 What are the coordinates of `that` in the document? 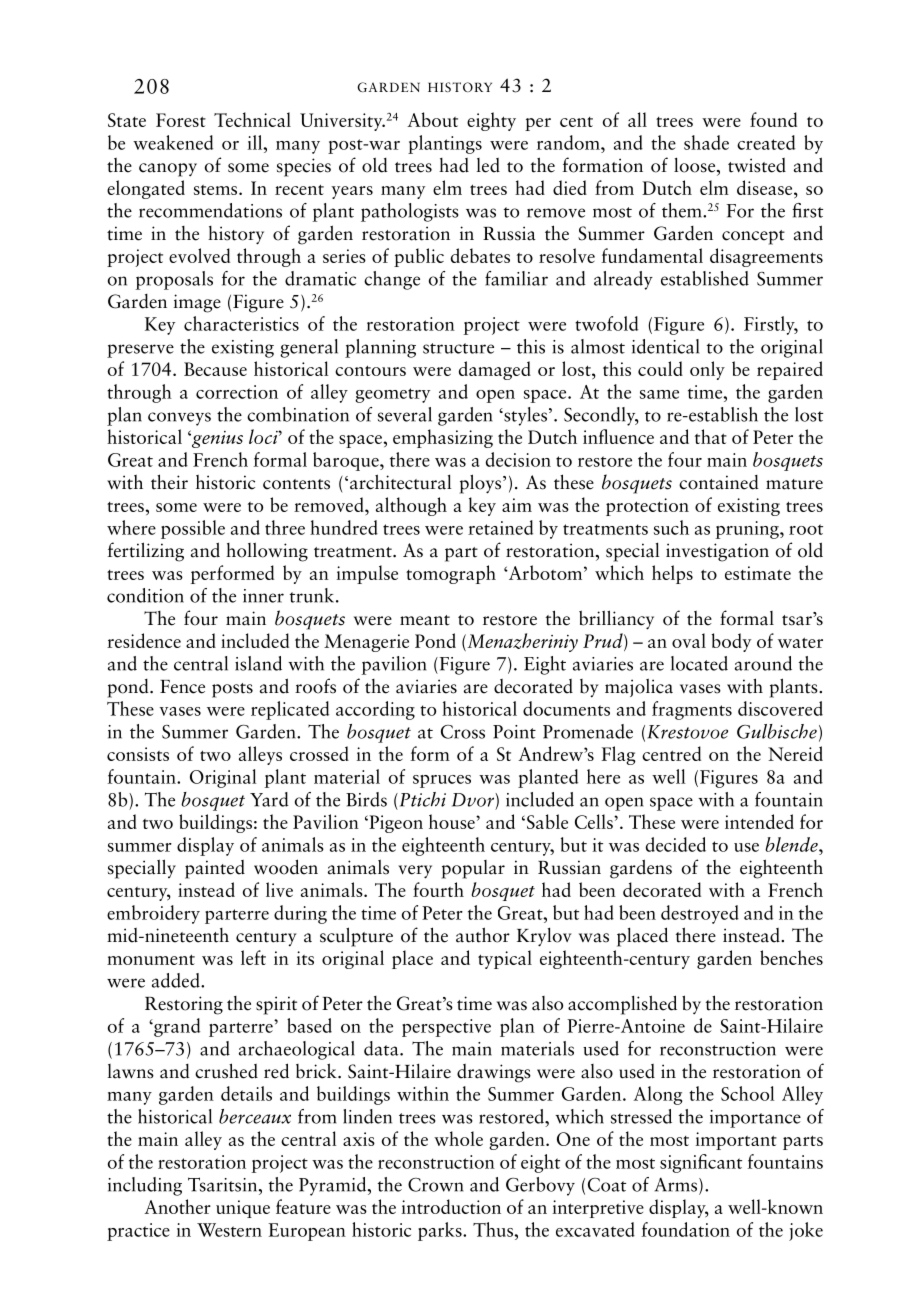 It's located at (711, 436).
